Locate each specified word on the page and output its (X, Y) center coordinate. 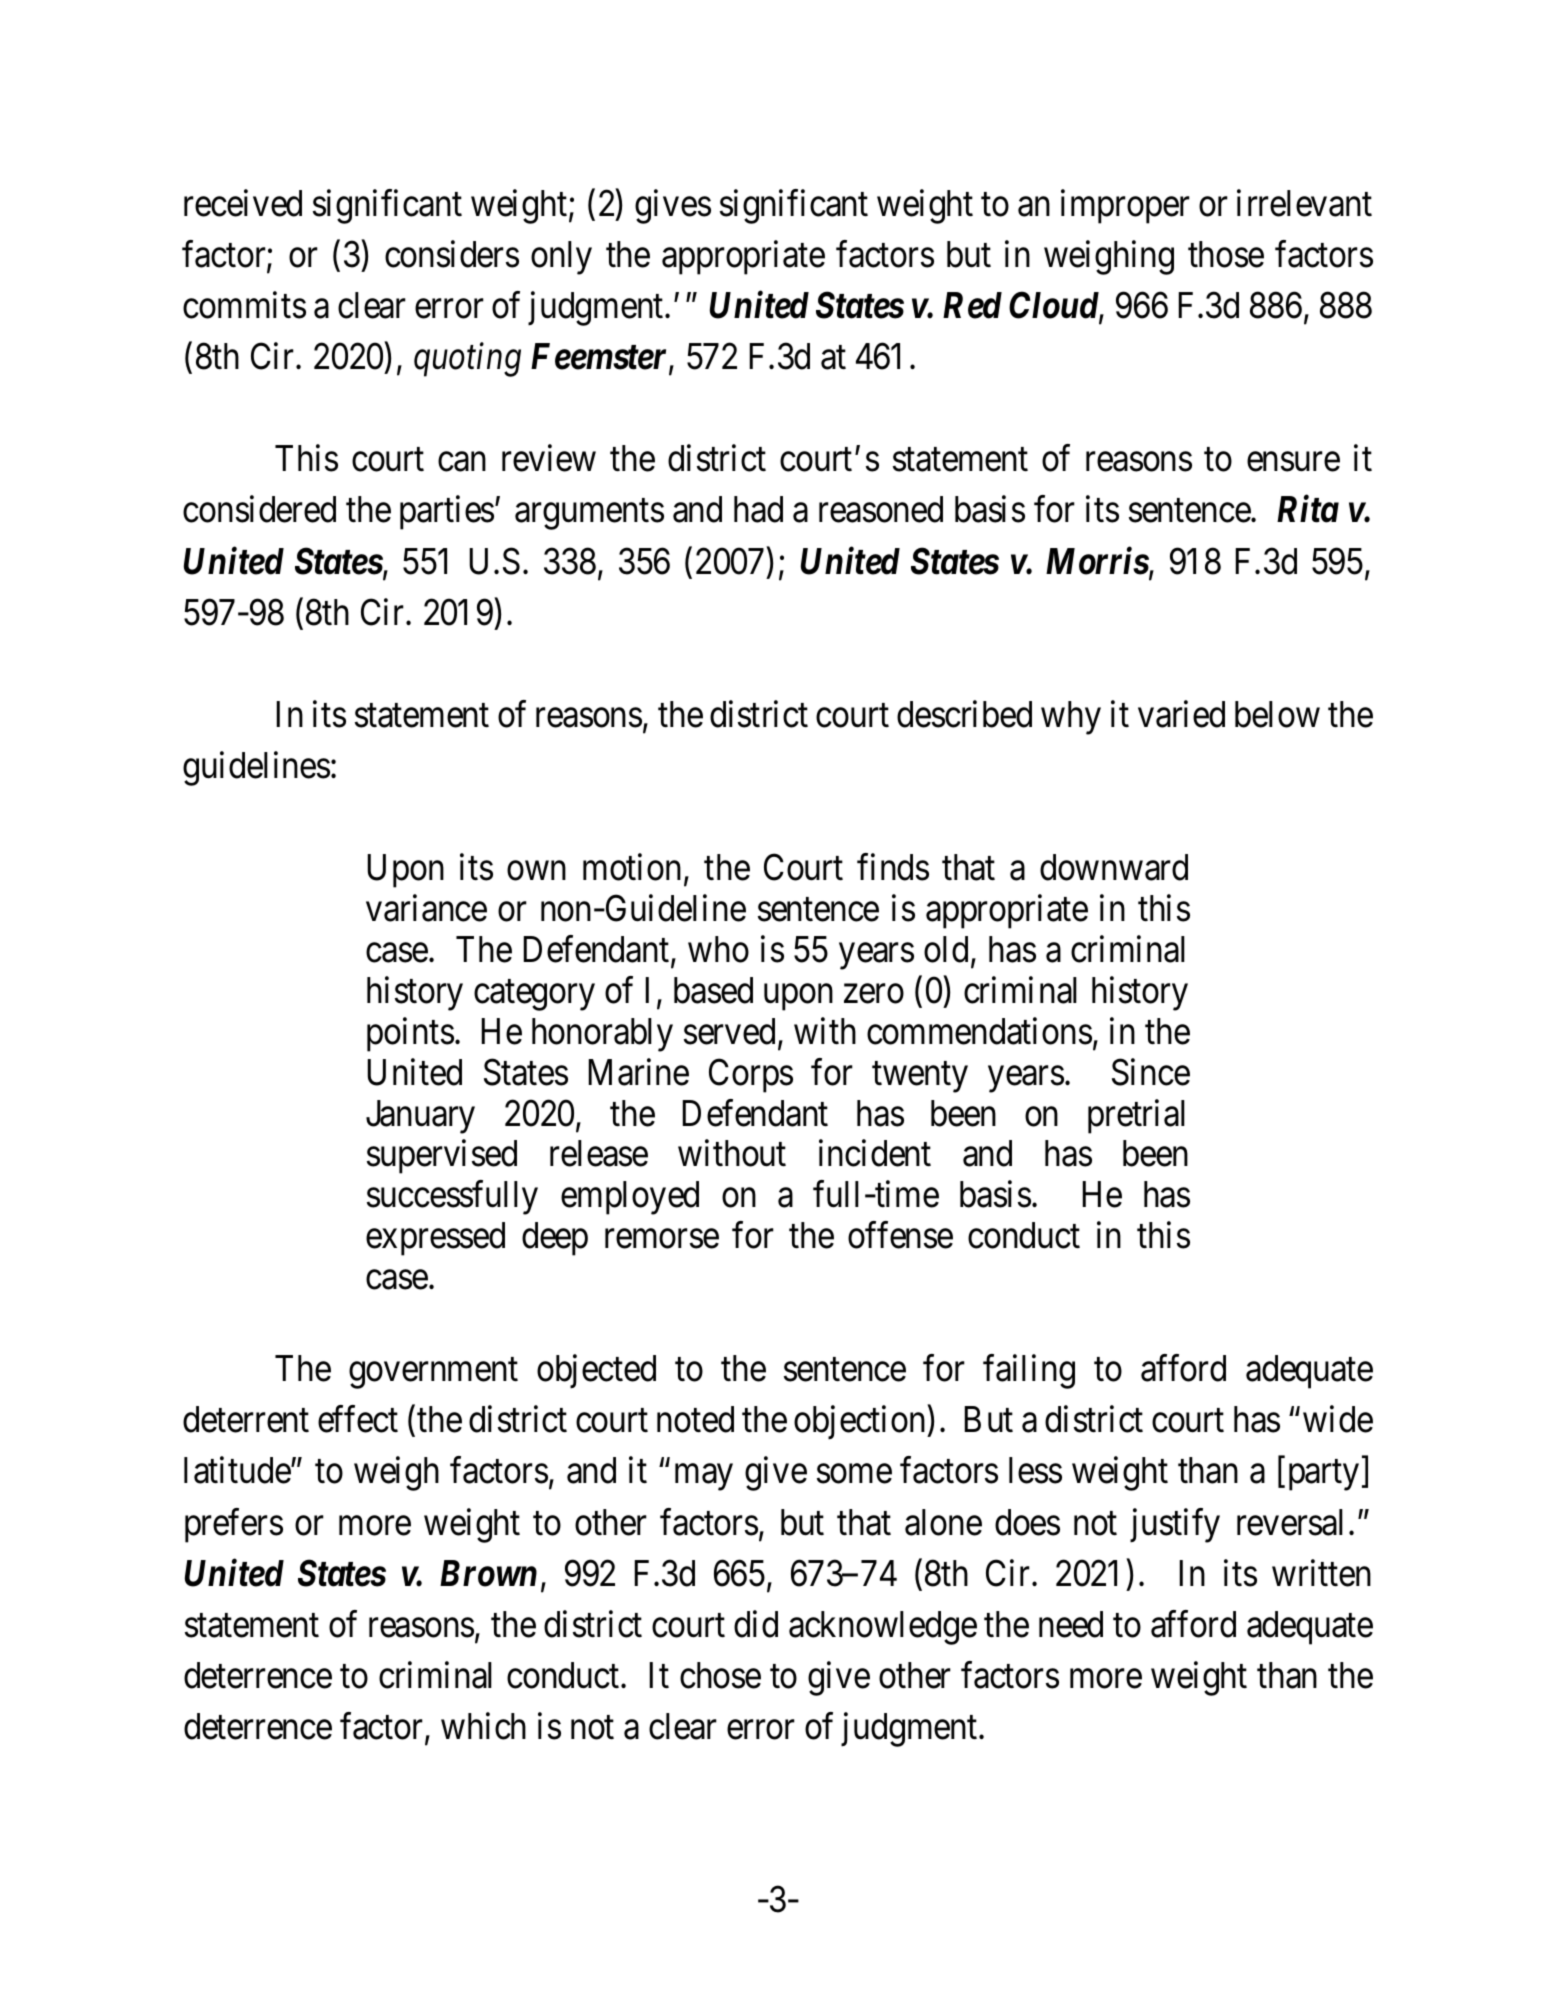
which (483, 1726)
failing (1029, 1372)
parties (447, 513)
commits (244, 305)
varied (1181, 714)
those (1226, 254)
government (433, 1373)
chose (720, 1675)
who (718, 949)
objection (861, 1423)
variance (426, 908)
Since (1151, 1072)
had (758, 509)
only (561, 258)
